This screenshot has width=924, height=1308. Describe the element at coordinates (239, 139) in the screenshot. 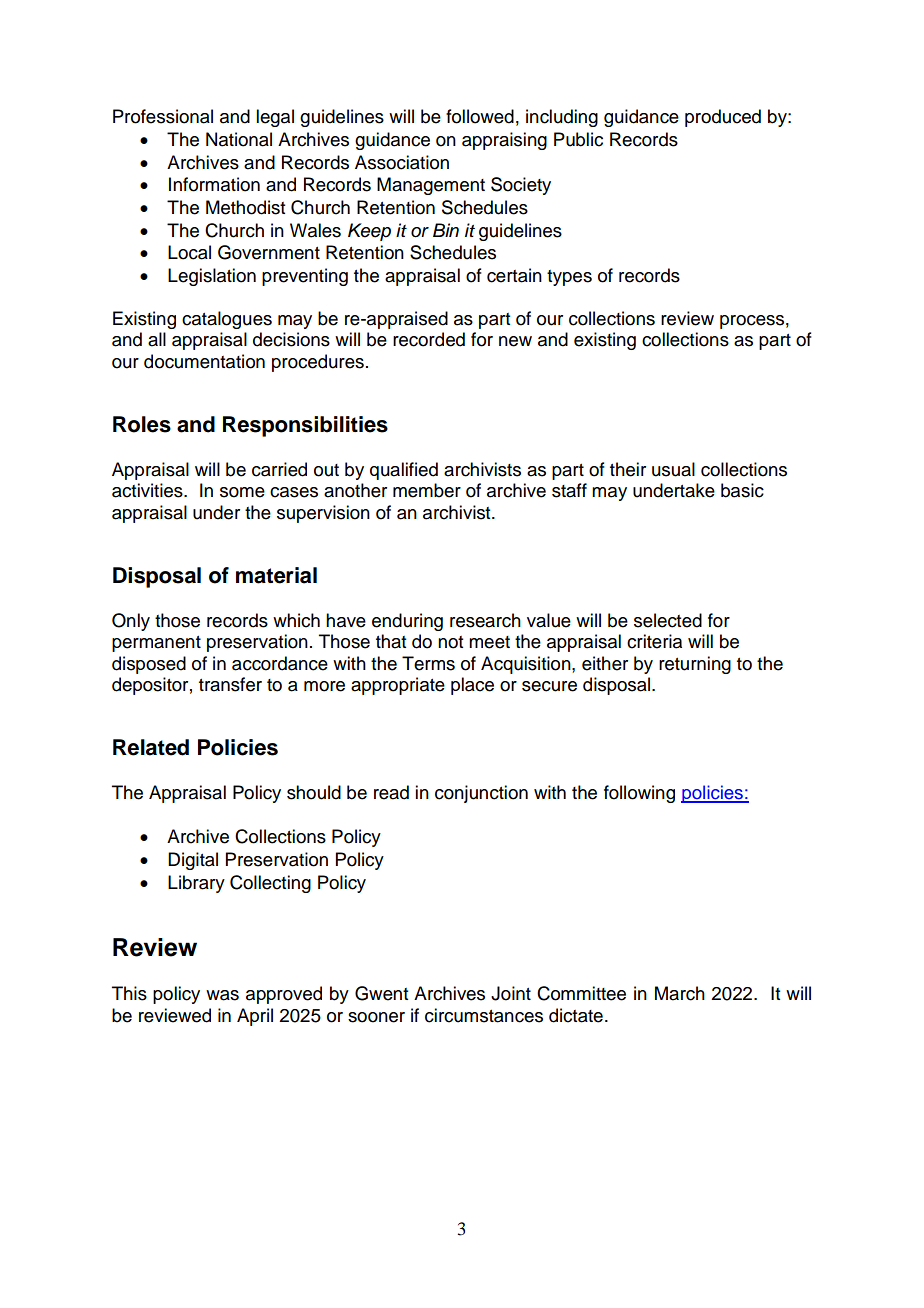

I see `National` at that location.
